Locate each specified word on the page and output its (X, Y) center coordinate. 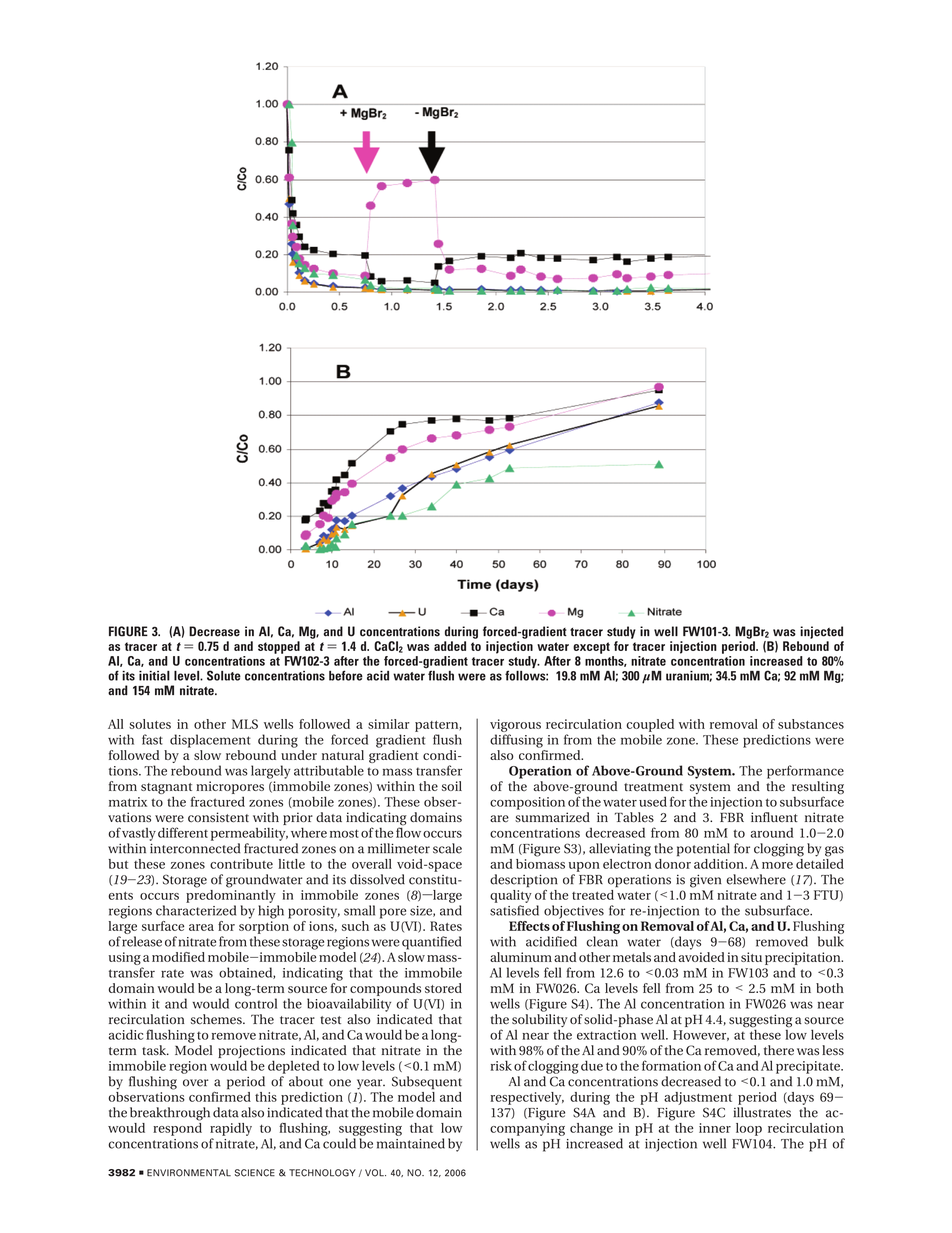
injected (821, 632)
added (450, 646)
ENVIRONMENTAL (189, 1173)
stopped (279, 647)
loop (749, 1129)
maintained (411, 1143)
